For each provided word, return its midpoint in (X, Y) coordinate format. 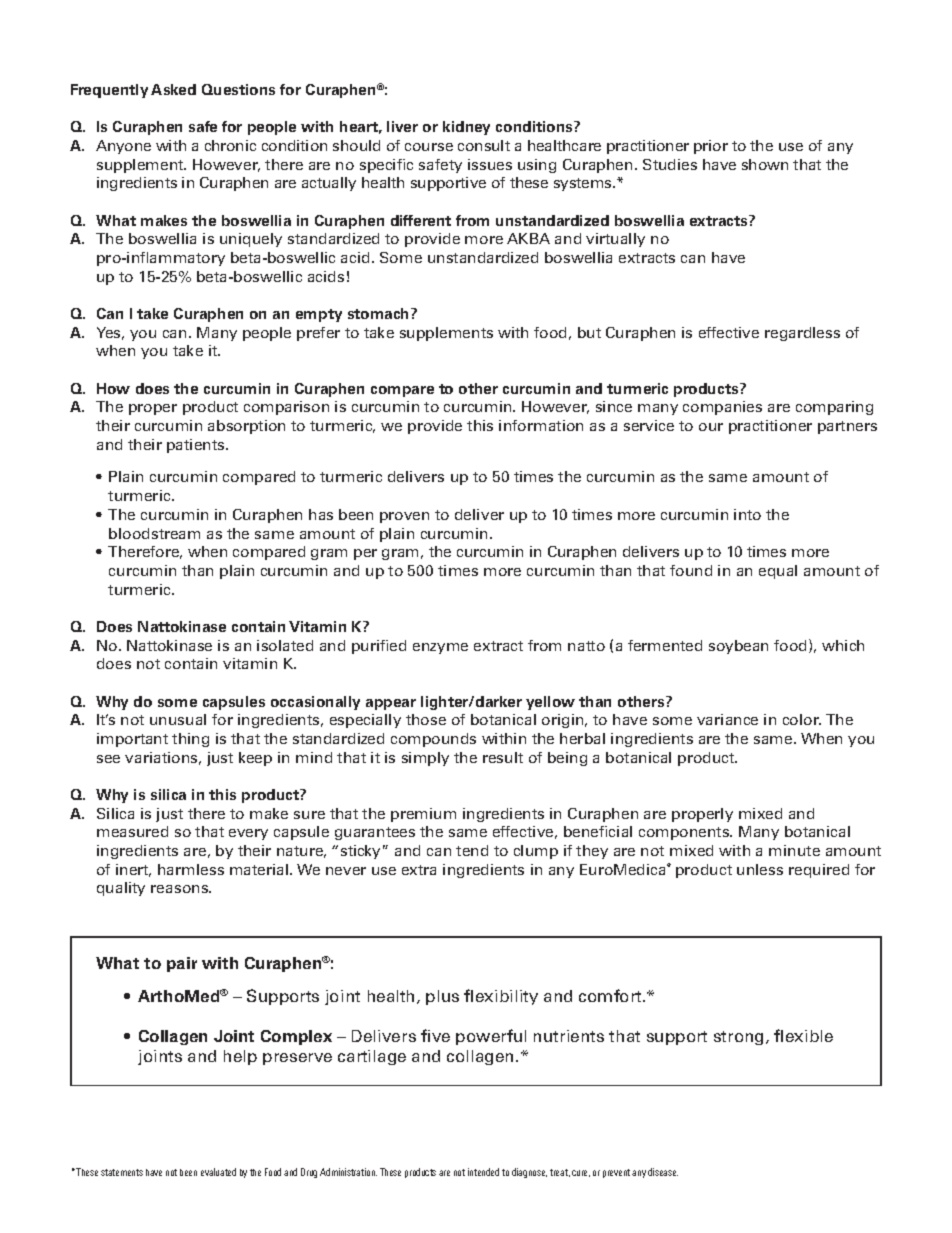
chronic (230, 145)
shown (765, 164)
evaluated (218, 1172)
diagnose (529, 1173)
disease (663, 1172)
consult (484, 145)
